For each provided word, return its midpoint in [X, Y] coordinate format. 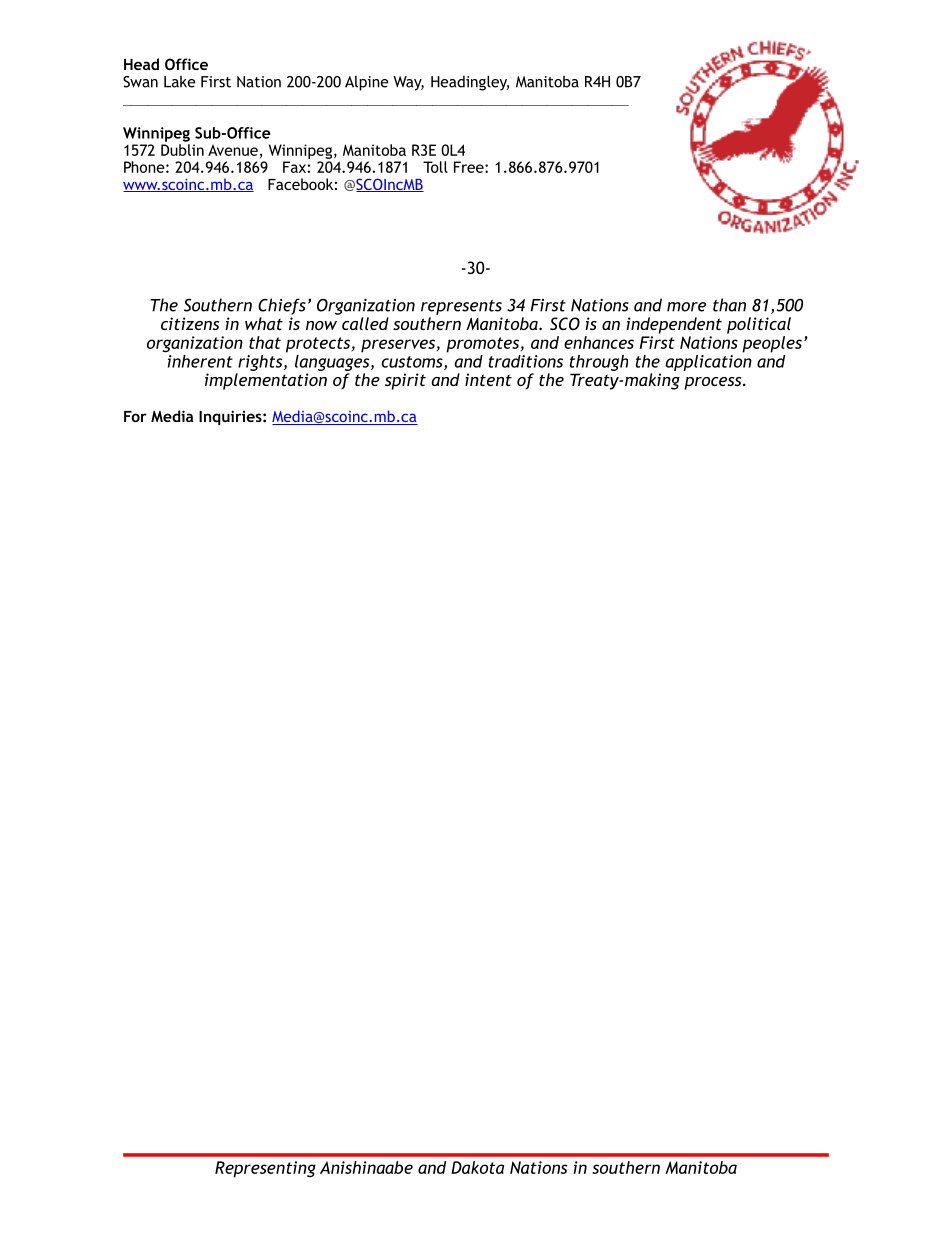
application [708, 361]
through [599, 363]
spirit [405, 381]
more [686, 307]
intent [488, 379]
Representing [265, 1169]
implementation [266, 381]
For [135, 416]
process [714, 383]
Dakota [477, 1167]
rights [261, 363]
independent [674, 325]
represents [461, 307]
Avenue [233, 150]
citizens [190, 323]
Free [470, 167]
